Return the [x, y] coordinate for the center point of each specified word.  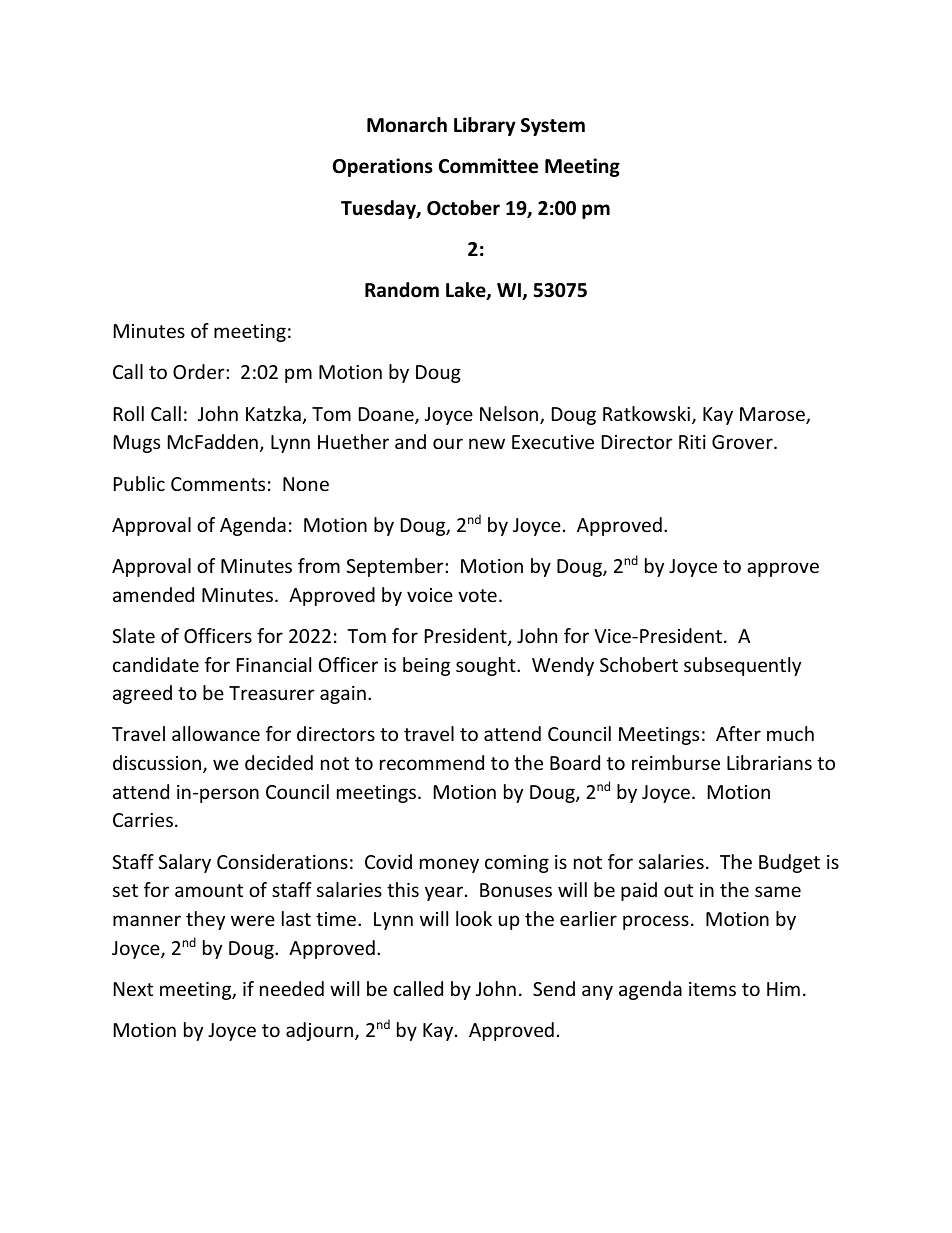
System [553, 127]
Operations [383, 167]
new [487, 443]
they [205, 920]
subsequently [742, 666]
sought [487, 666]
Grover [743, 442]
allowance [216, 733]
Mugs [137, 444]
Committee [488, 166]
